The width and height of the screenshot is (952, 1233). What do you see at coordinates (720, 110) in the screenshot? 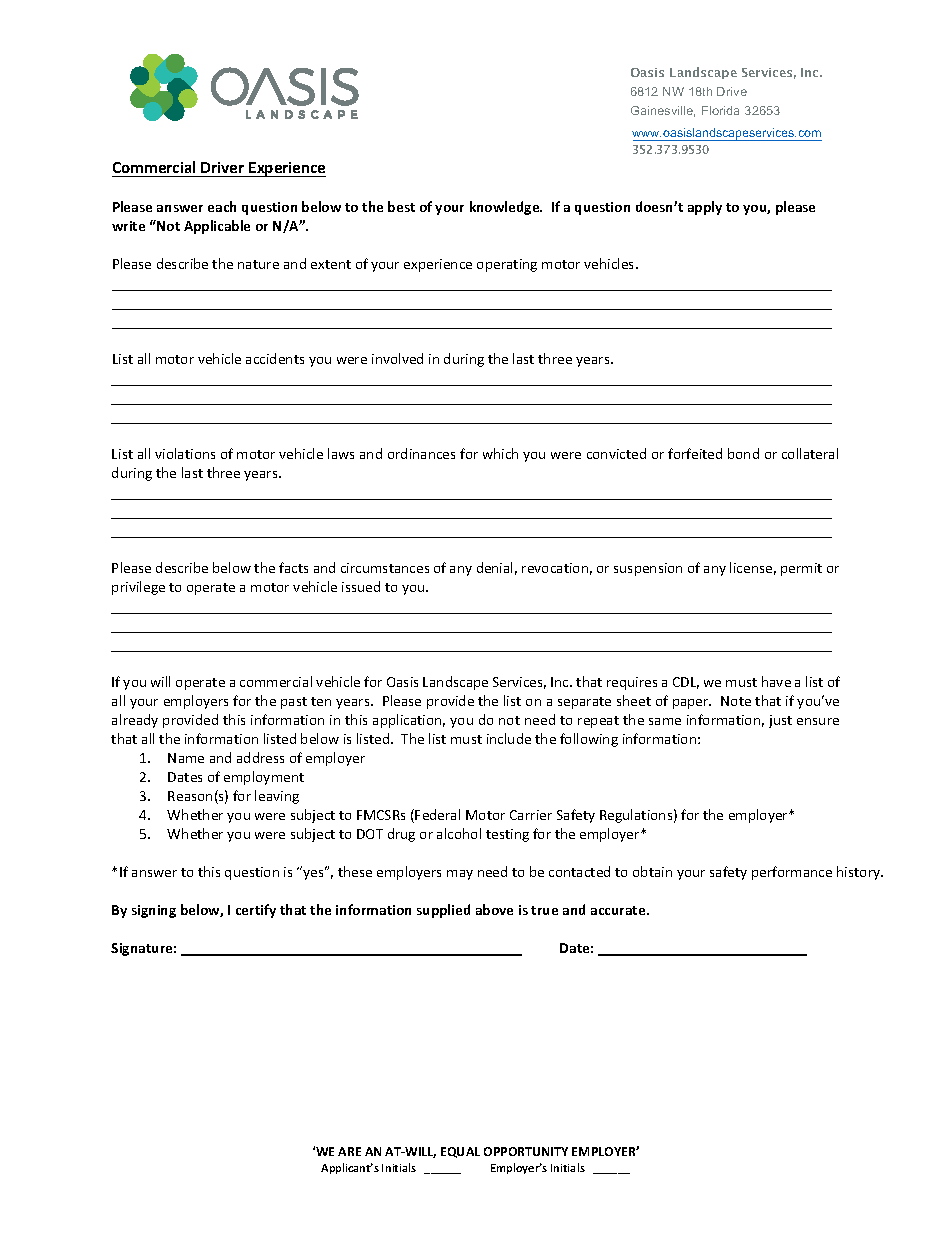
I see `Florida` at bounding box center [720, 110].
